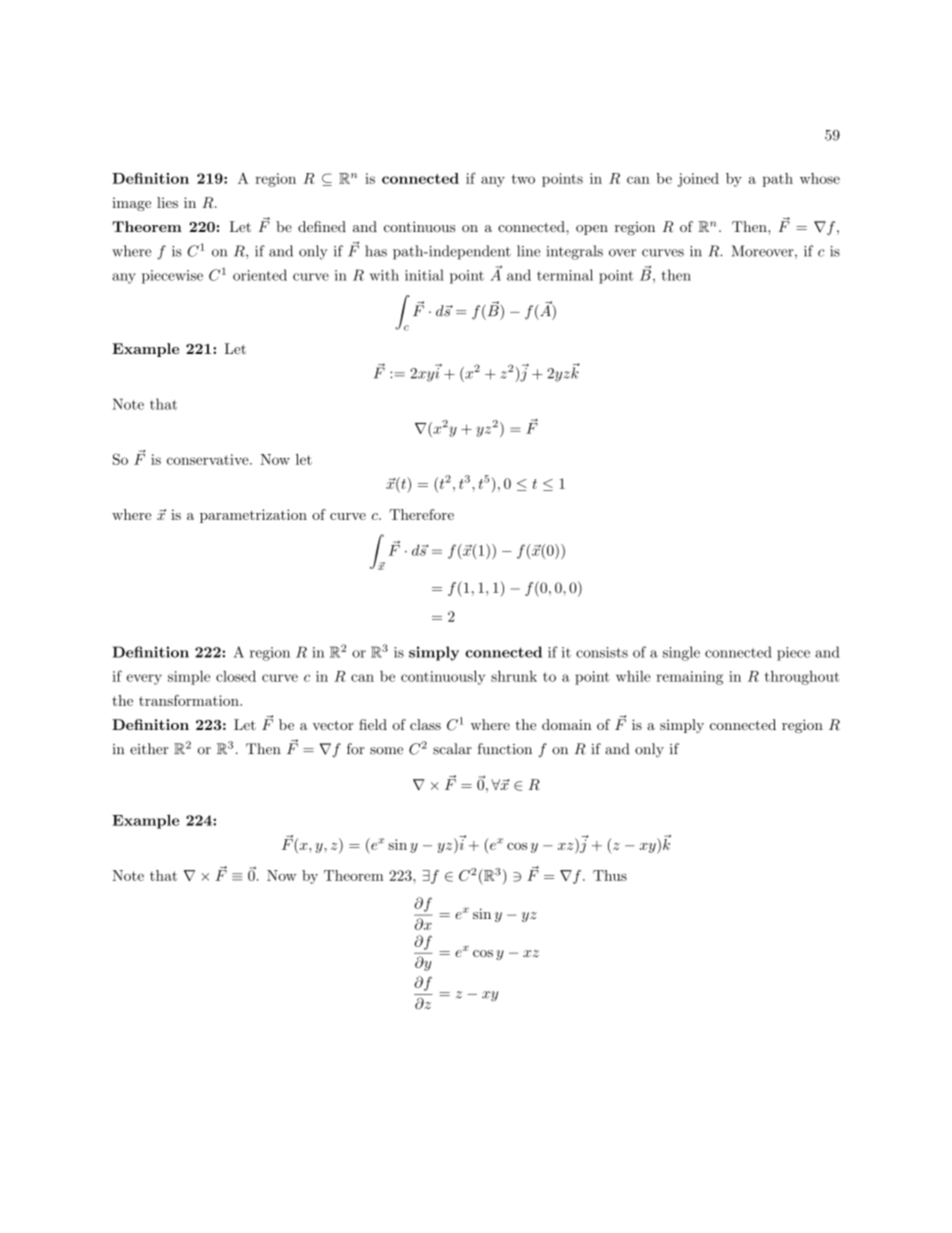  What do you see at coordinates (523, 179) in the image?
I see `two` at bounding box center [523, 179].
